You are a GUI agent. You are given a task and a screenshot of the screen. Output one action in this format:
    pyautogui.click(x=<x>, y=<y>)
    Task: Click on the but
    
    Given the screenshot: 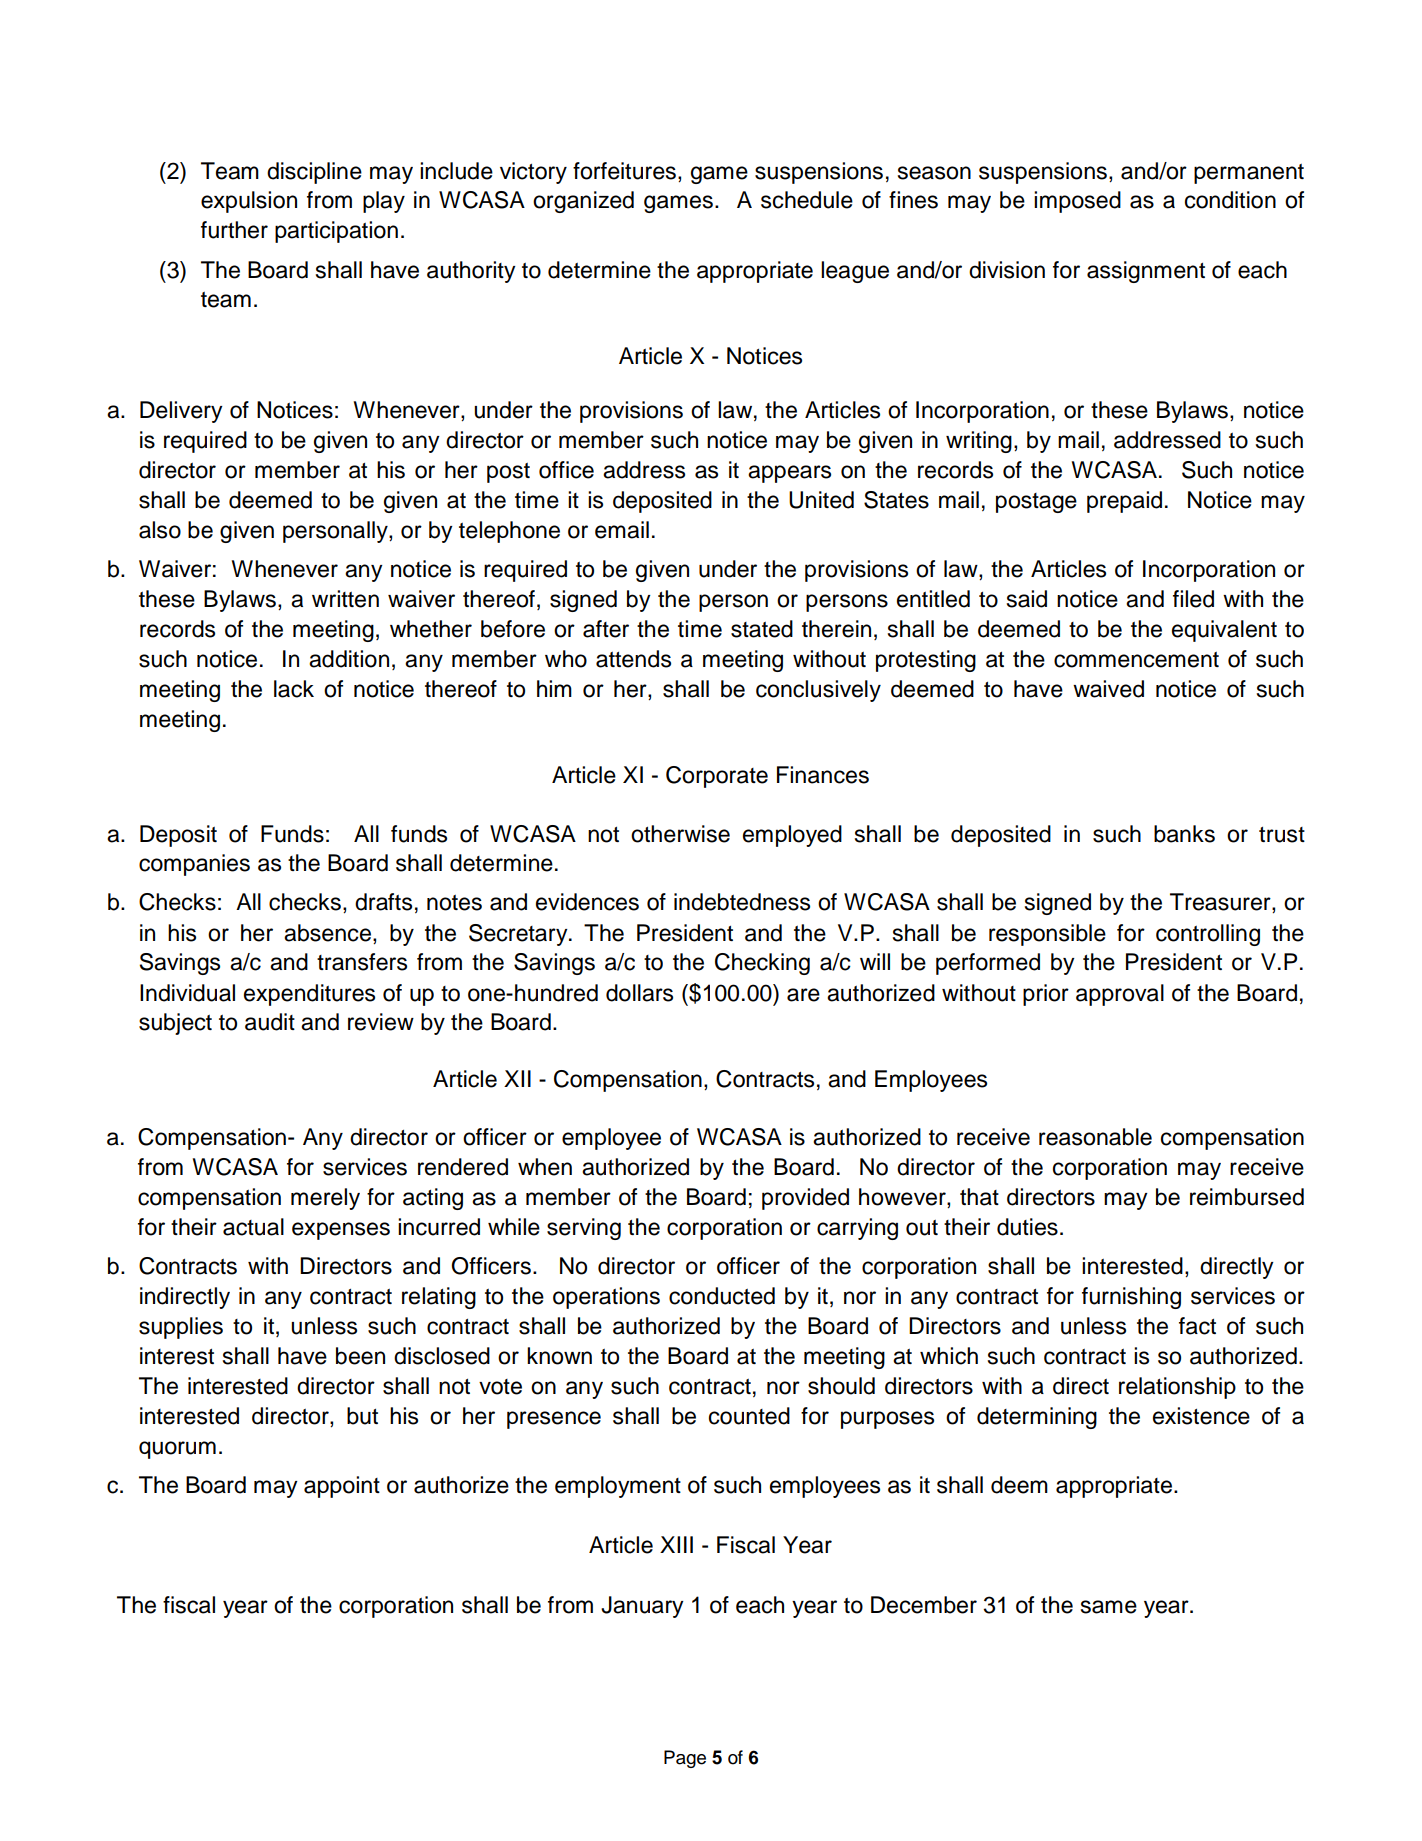 What is the action you would take?
    pyautogui.click(x=362, y=1416)
